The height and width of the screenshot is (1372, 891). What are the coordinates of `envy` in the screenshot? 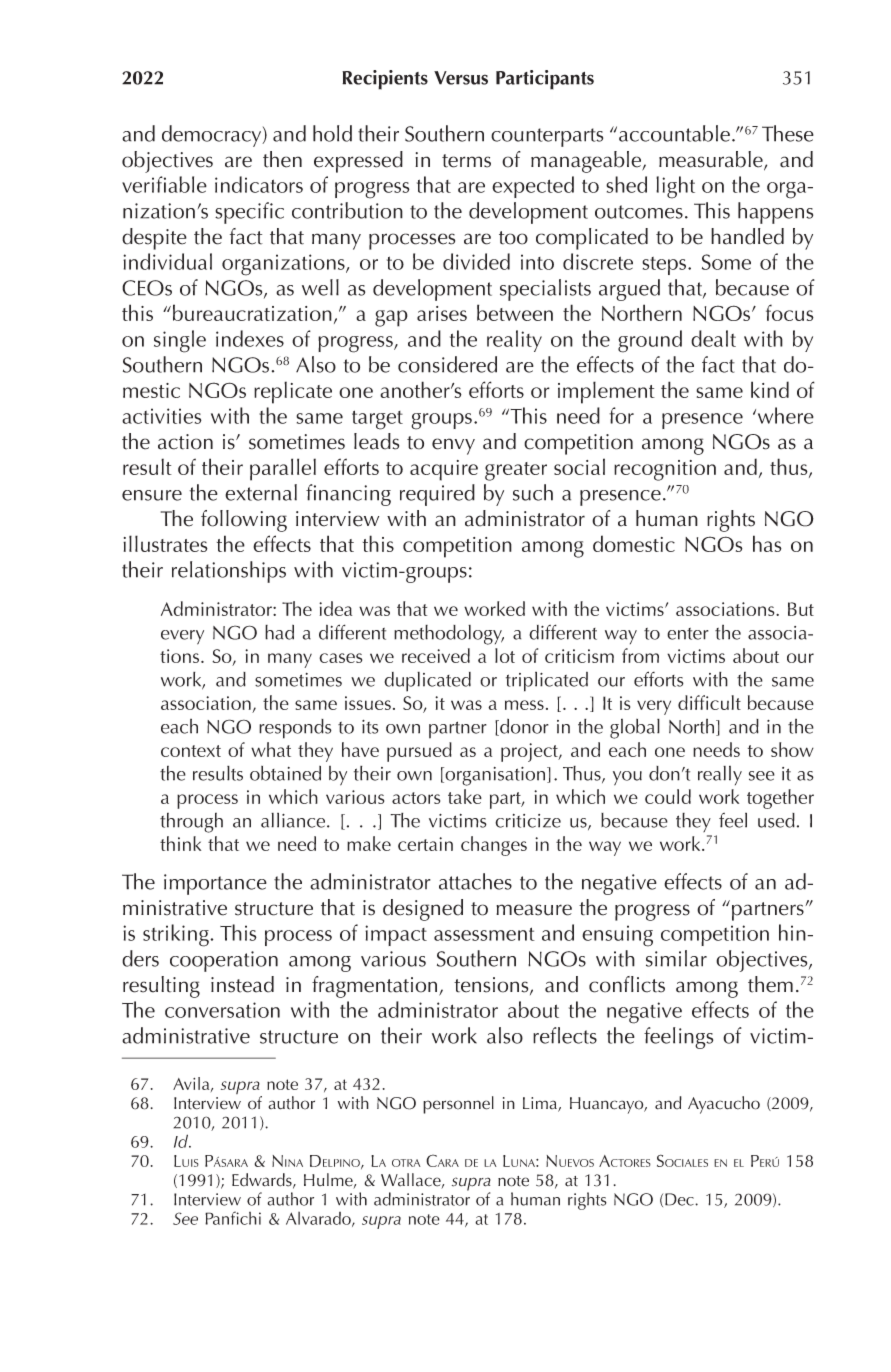 It's located at (453, 446).
